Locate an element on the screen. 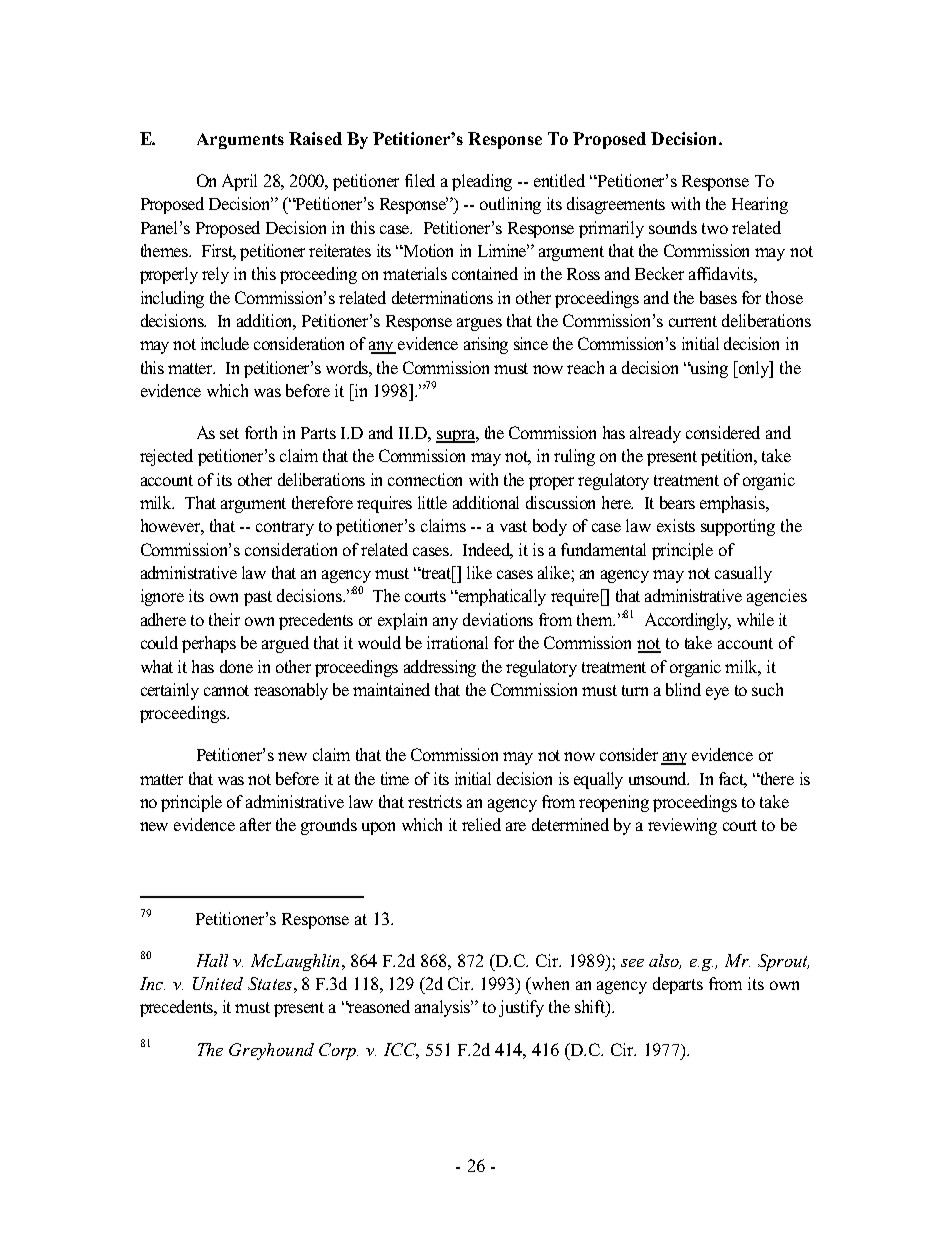 Image resolution: width=952 pixels, height=1233 pixels. using is located at coordinates (708, 369).
